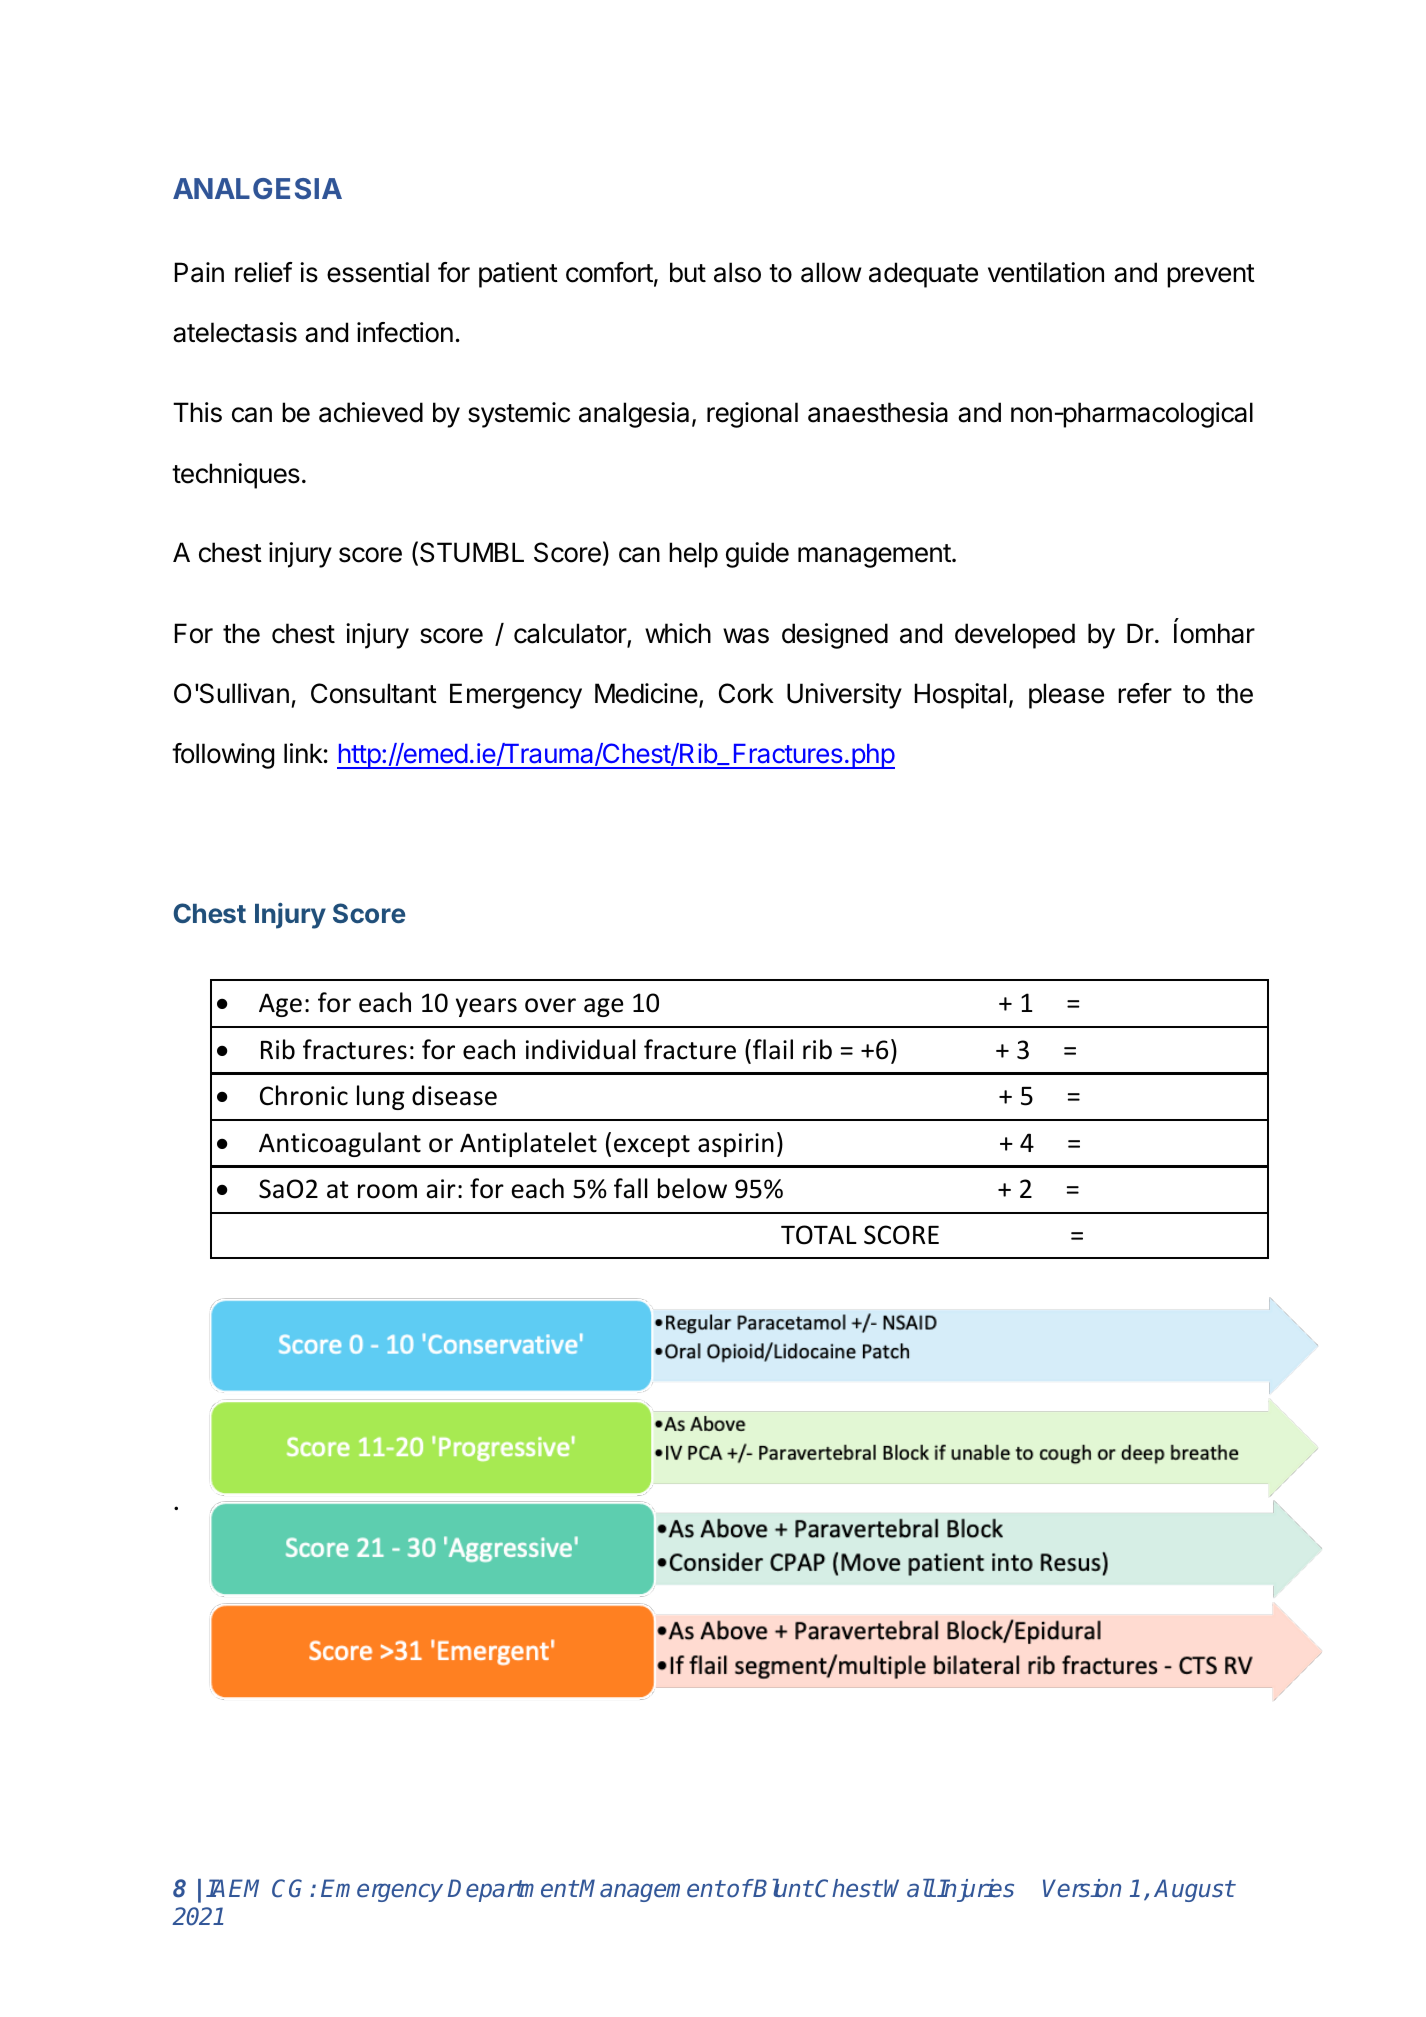  I want to click on relief, so click(264, 272).
